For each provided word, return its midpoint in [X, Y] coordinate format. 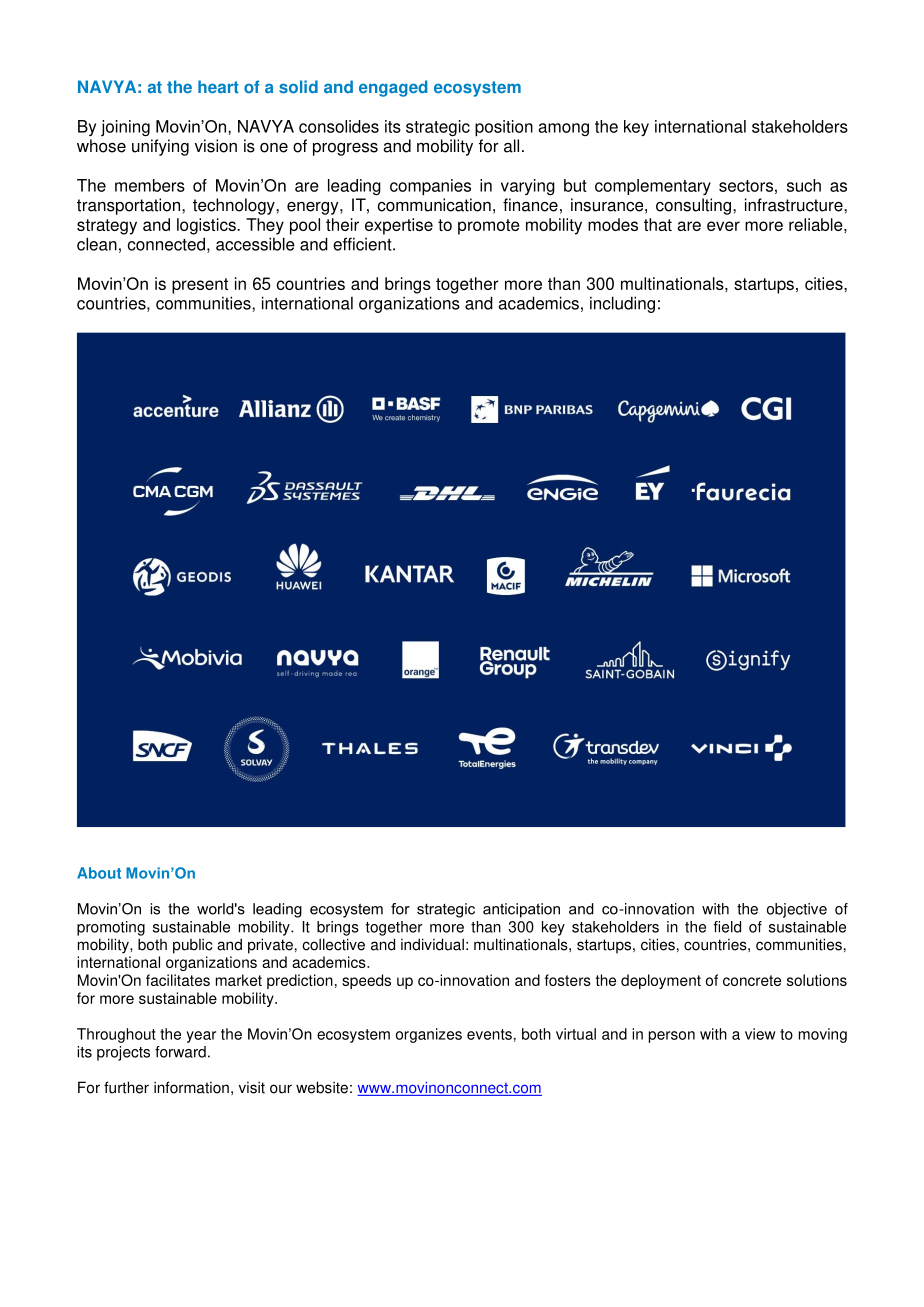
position [504, 128]
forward [180, 1052]
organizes [429, 1035]
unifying [160, 147]
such [804, 185]
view [760, 1034]
